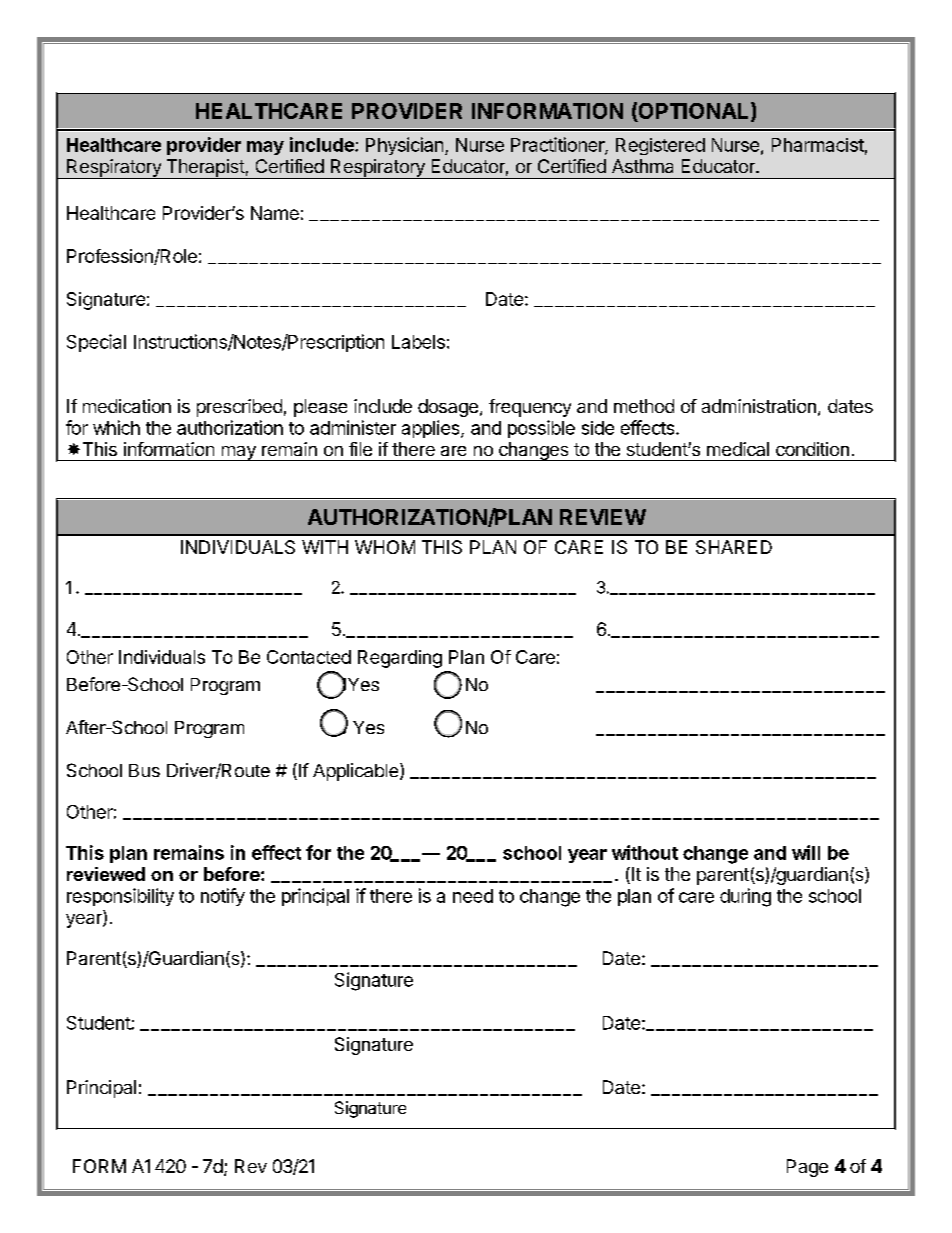 The height and width of the screenshot is (1233, 952). I want to click on need, so click(473, 896).
